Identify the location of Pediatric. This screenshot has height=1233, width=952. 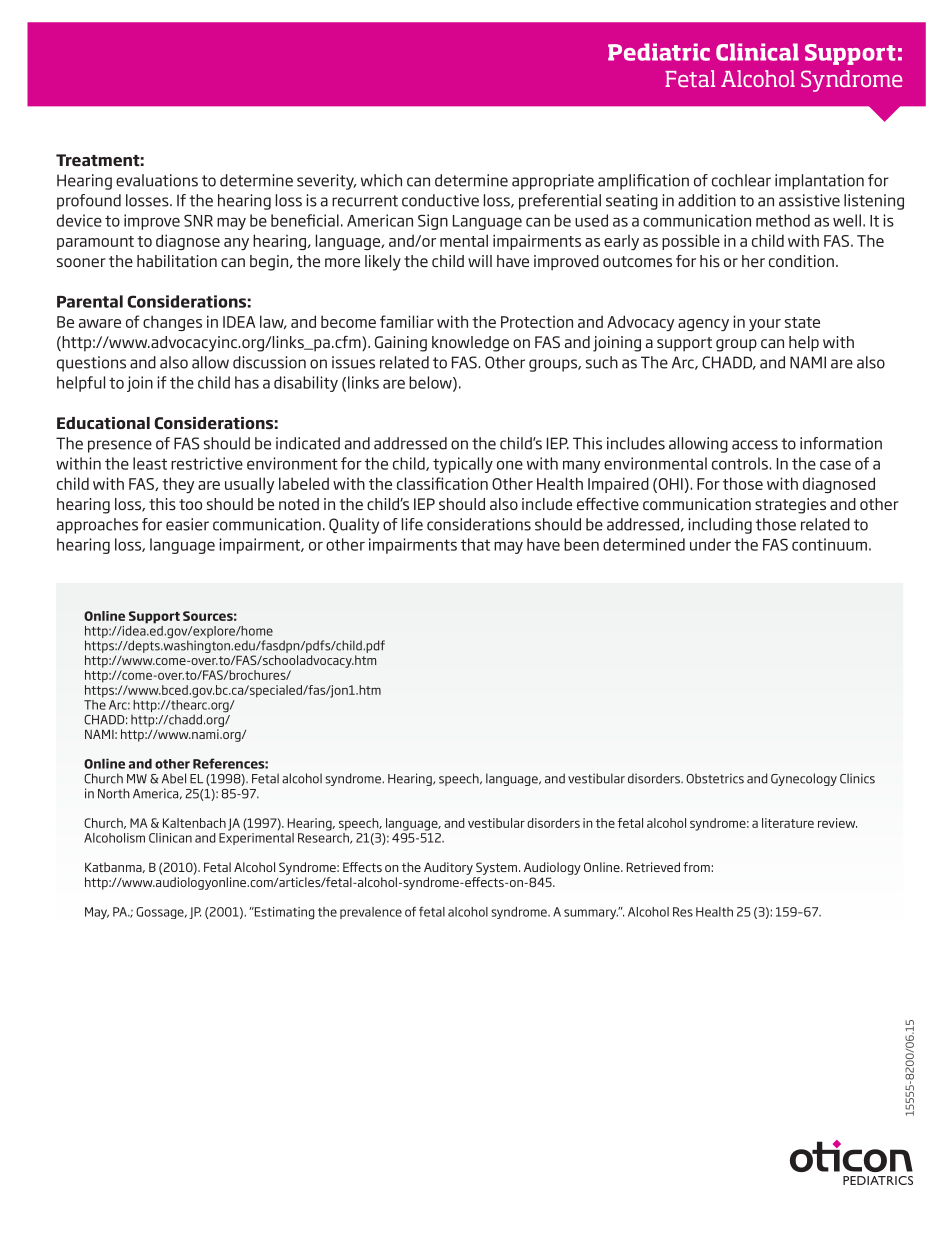
(659, 52).
